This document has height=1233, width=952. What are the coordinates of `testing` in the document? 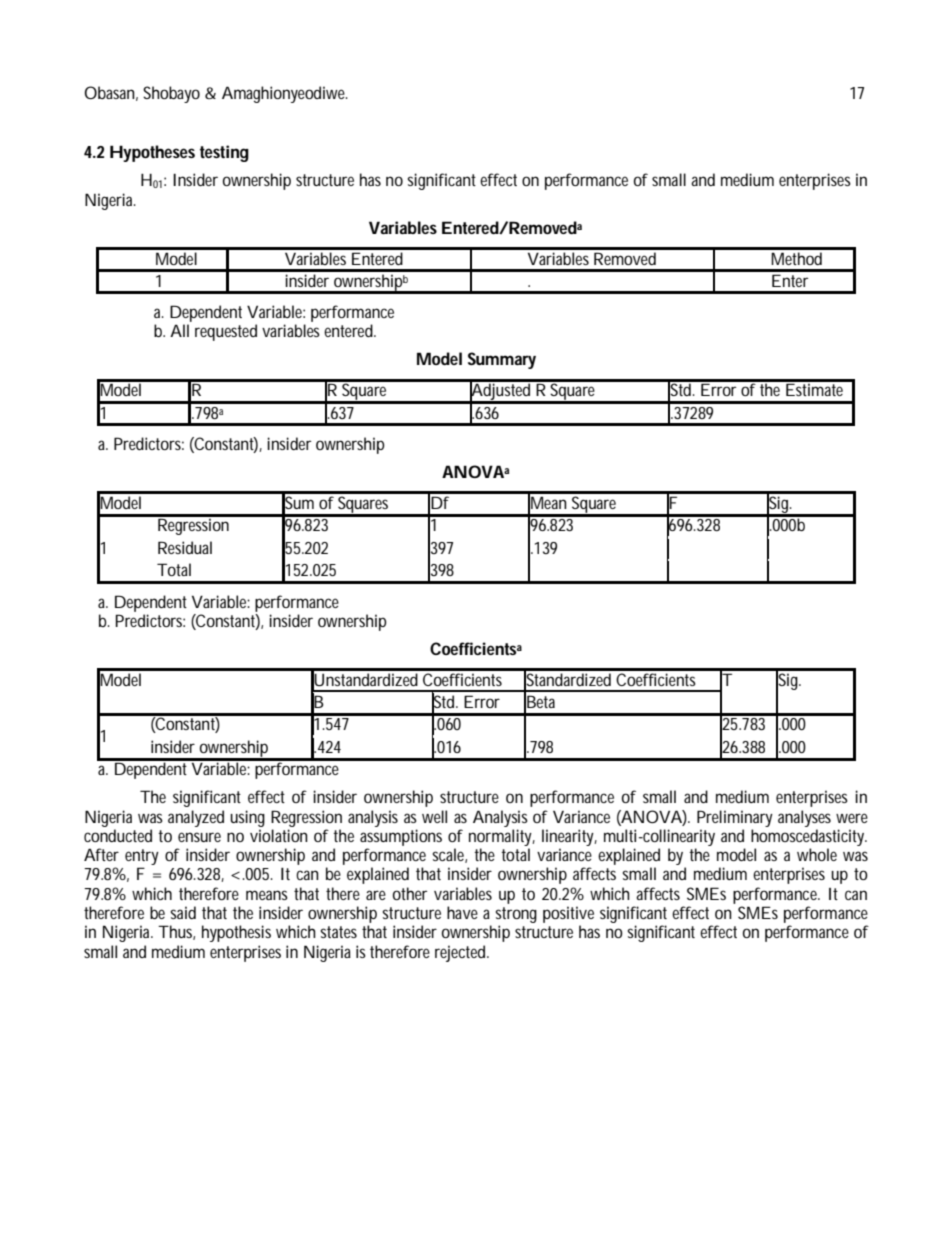 It's located at (224, 153).
